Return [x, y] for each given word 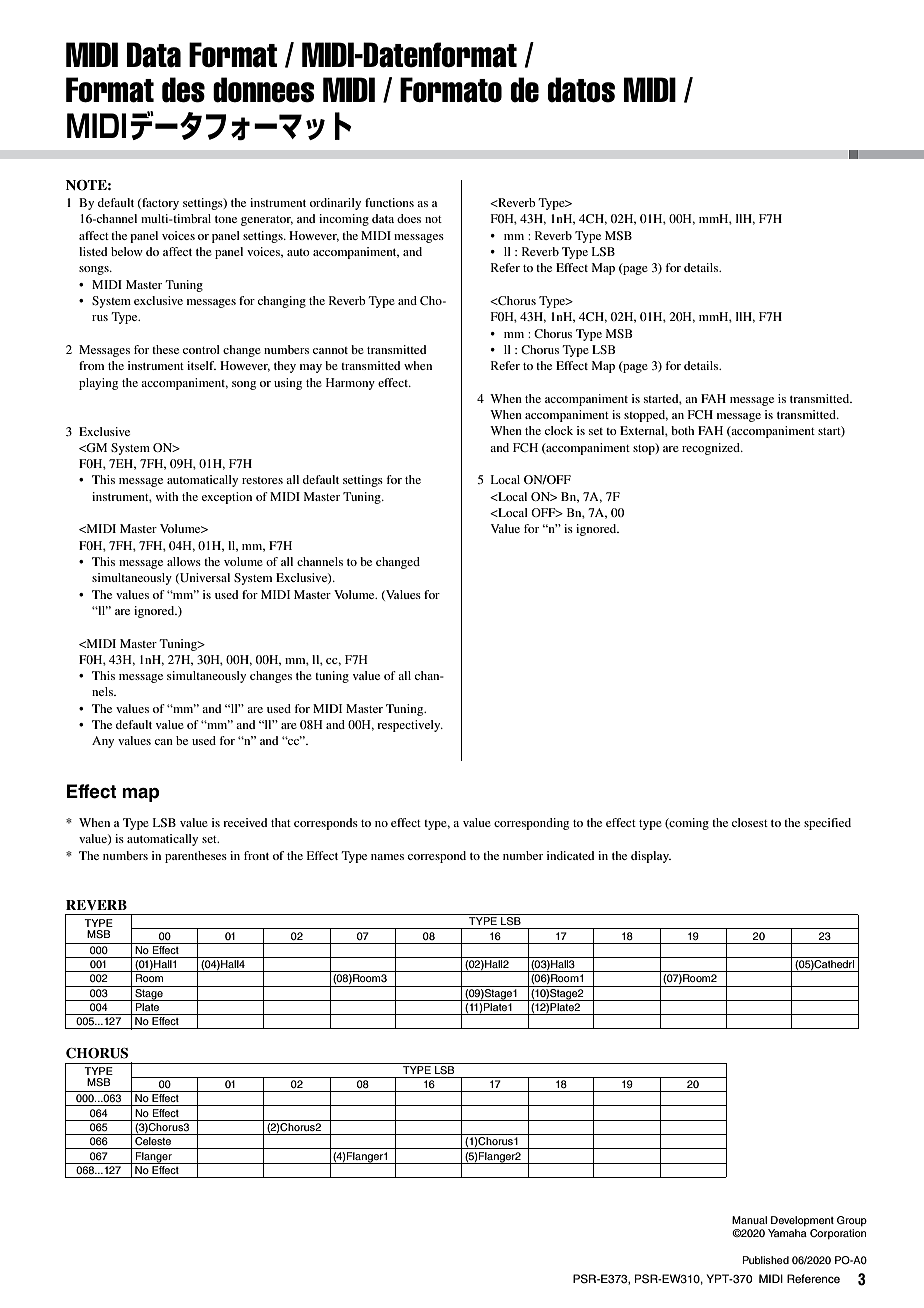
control [201, 349]
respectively [410, 726]
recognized [712, 449]
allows [184, 561]
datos [581, 90]
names [387, 857]
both [682, 430]
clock [559, 430]
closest [750, 822]
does [409, 218]
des [183, 90]
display [651, 857]
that [281, 822]
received [245, 822]
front [256, 855]
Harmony [350, 384]
